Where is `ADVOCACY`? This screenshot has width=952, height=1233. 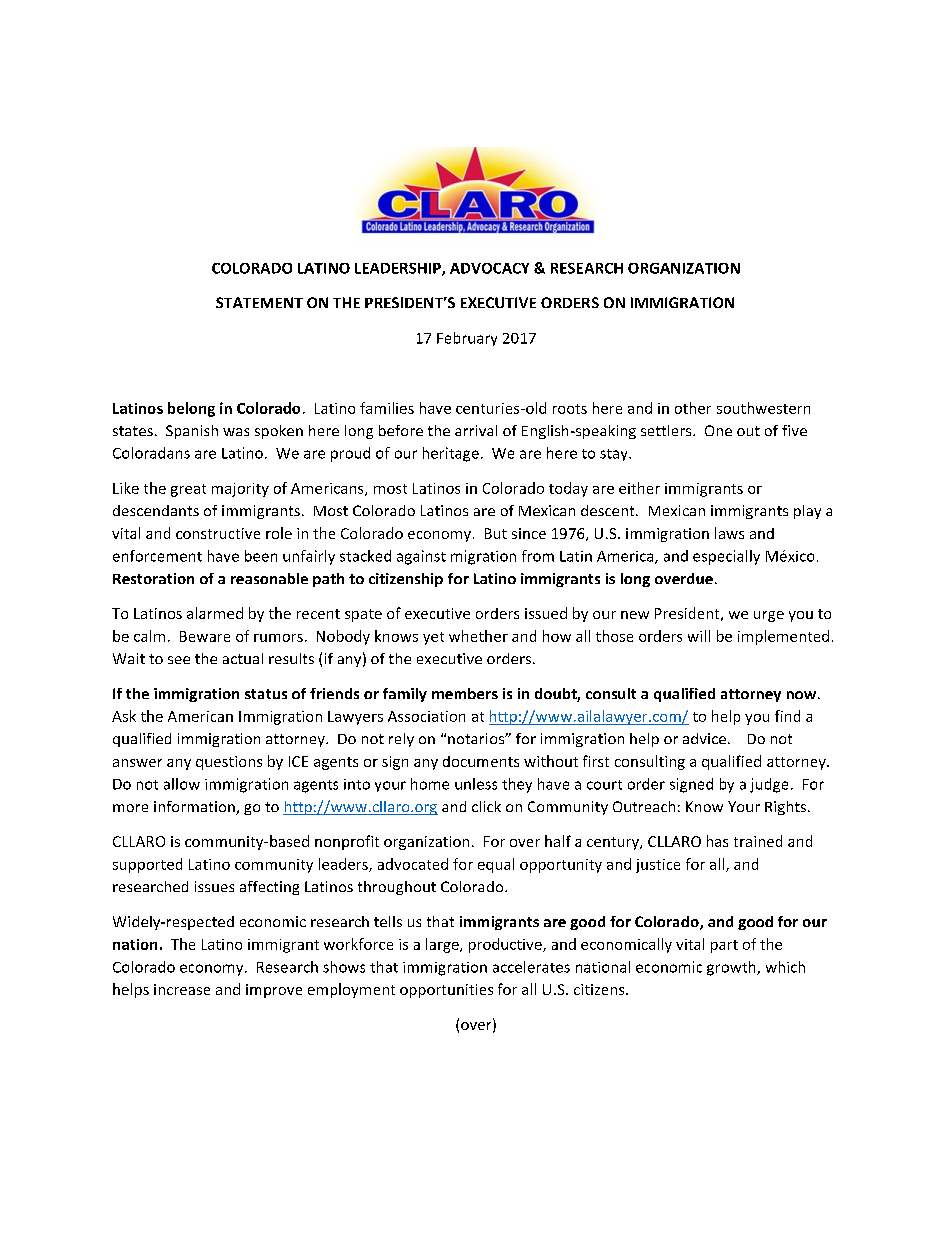 ADVOCACY is located at coordinates (489, 268).
